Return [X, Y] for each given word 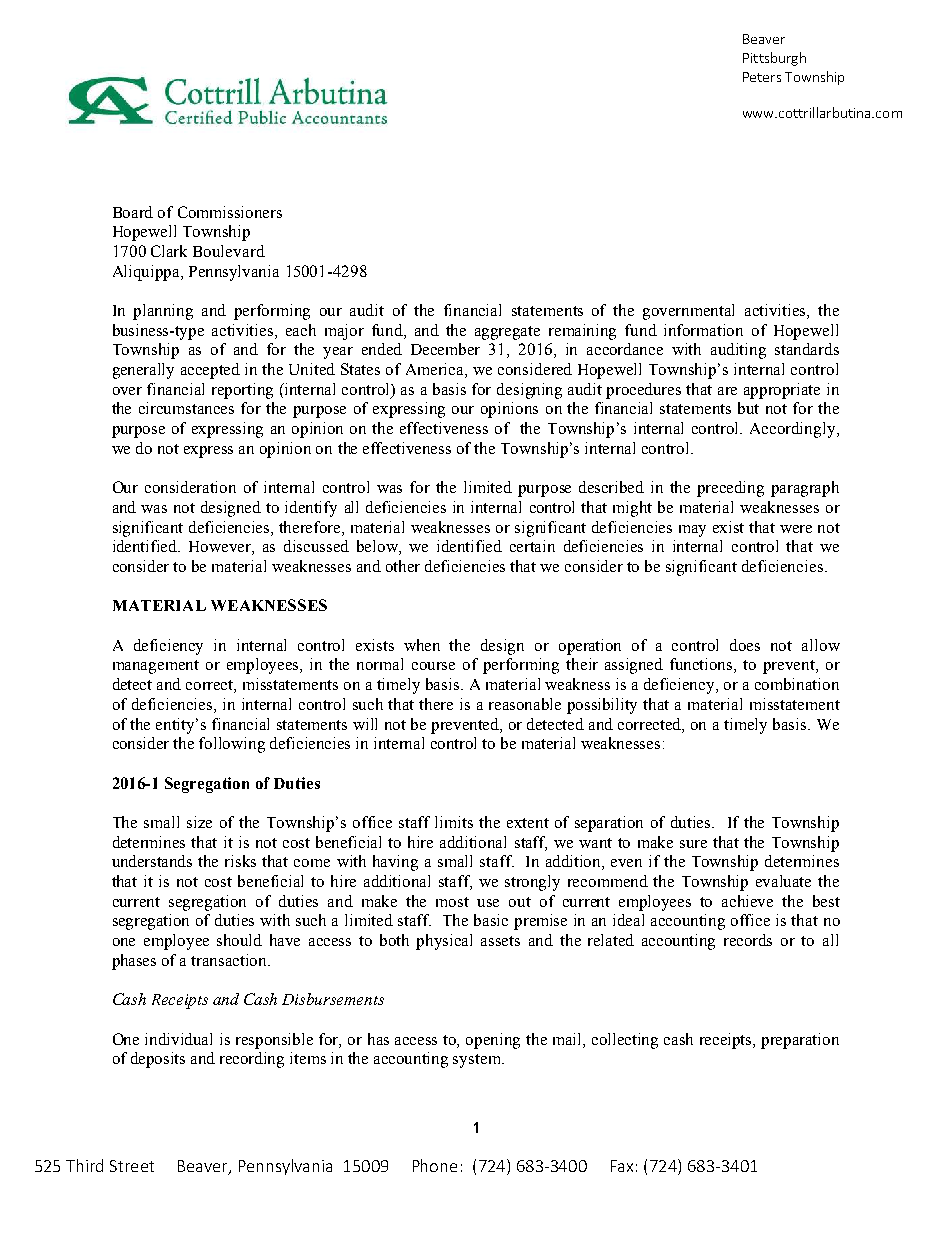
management [156, 667]
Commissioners [230, 212]
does [745, 645]
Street [132, 1166]
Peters [762, 77]
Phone [435, 1165]
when [422, 645]
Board [133, 212]
